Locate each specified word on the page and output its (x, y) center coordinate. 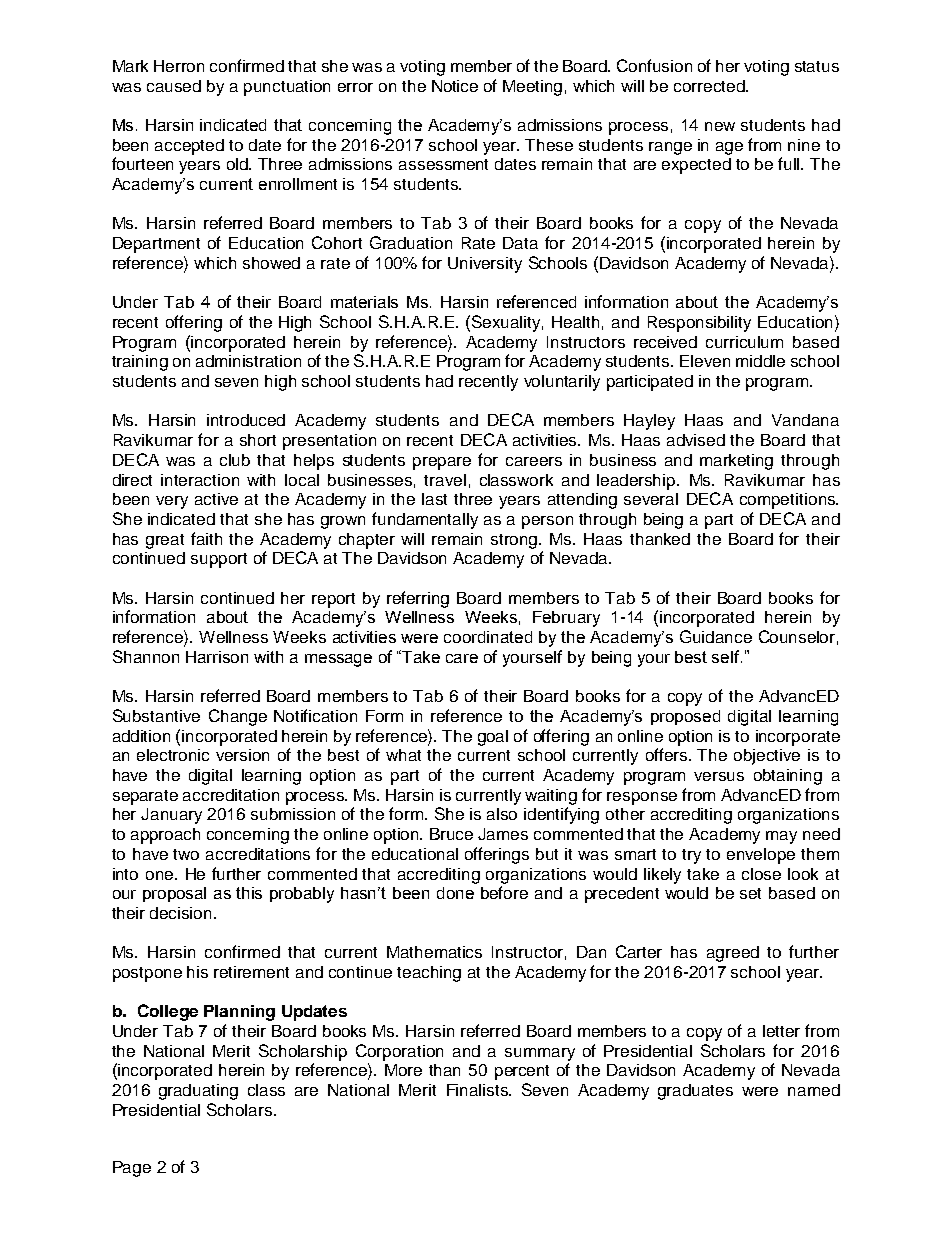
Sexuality (507, 323)
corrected (710, 86)
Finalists (478, 1090)
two (186, 854)
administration (248, 361)
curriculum (744, 342)
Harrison (217, 657)
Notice (455, 86)
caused (174, 86)
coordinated (488, 637)
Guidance (716, 636)
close (761, 874)
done (455, 893)
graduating (198, 1092)
